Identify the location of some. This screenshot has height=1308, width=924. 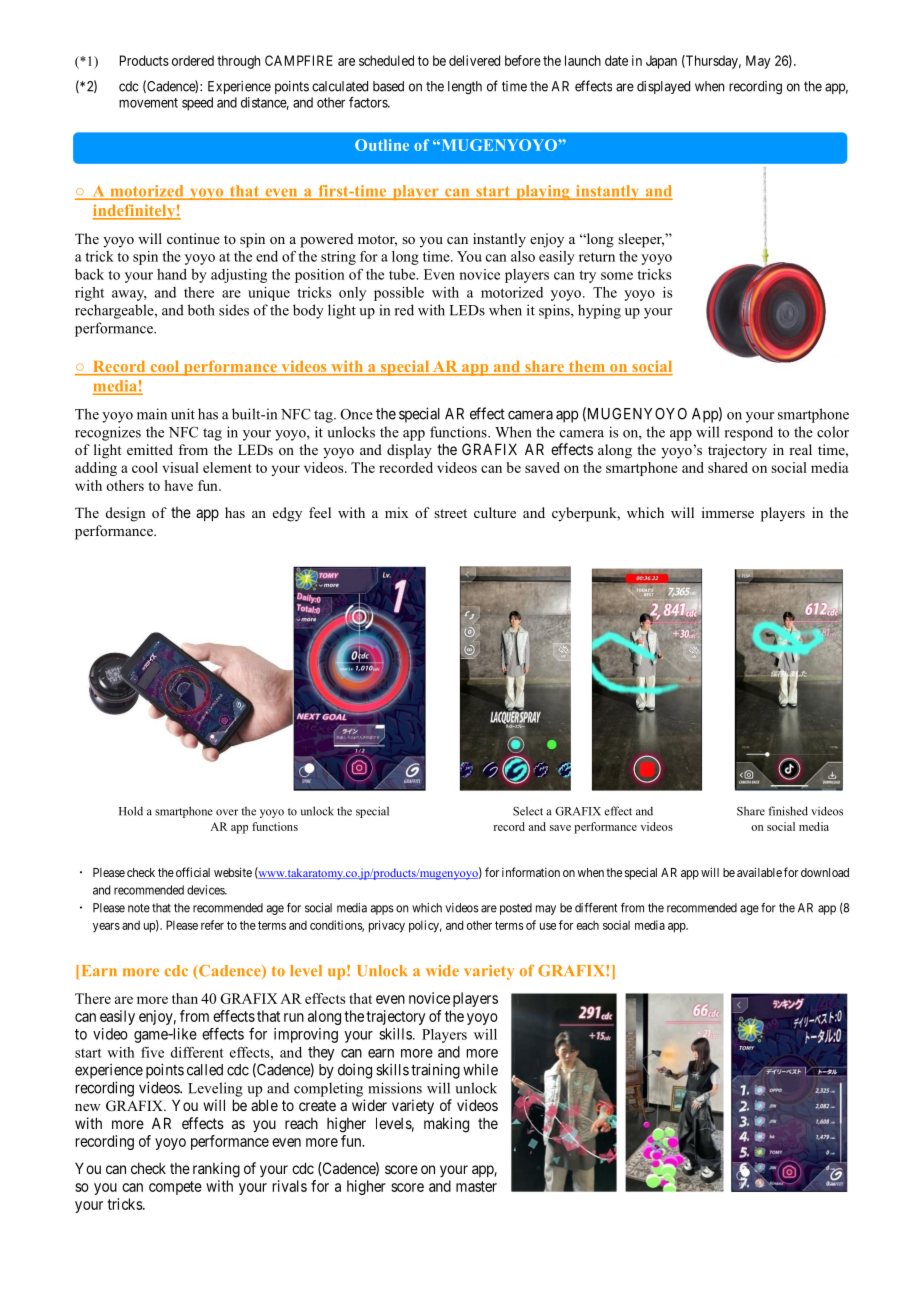
(617, 276).
